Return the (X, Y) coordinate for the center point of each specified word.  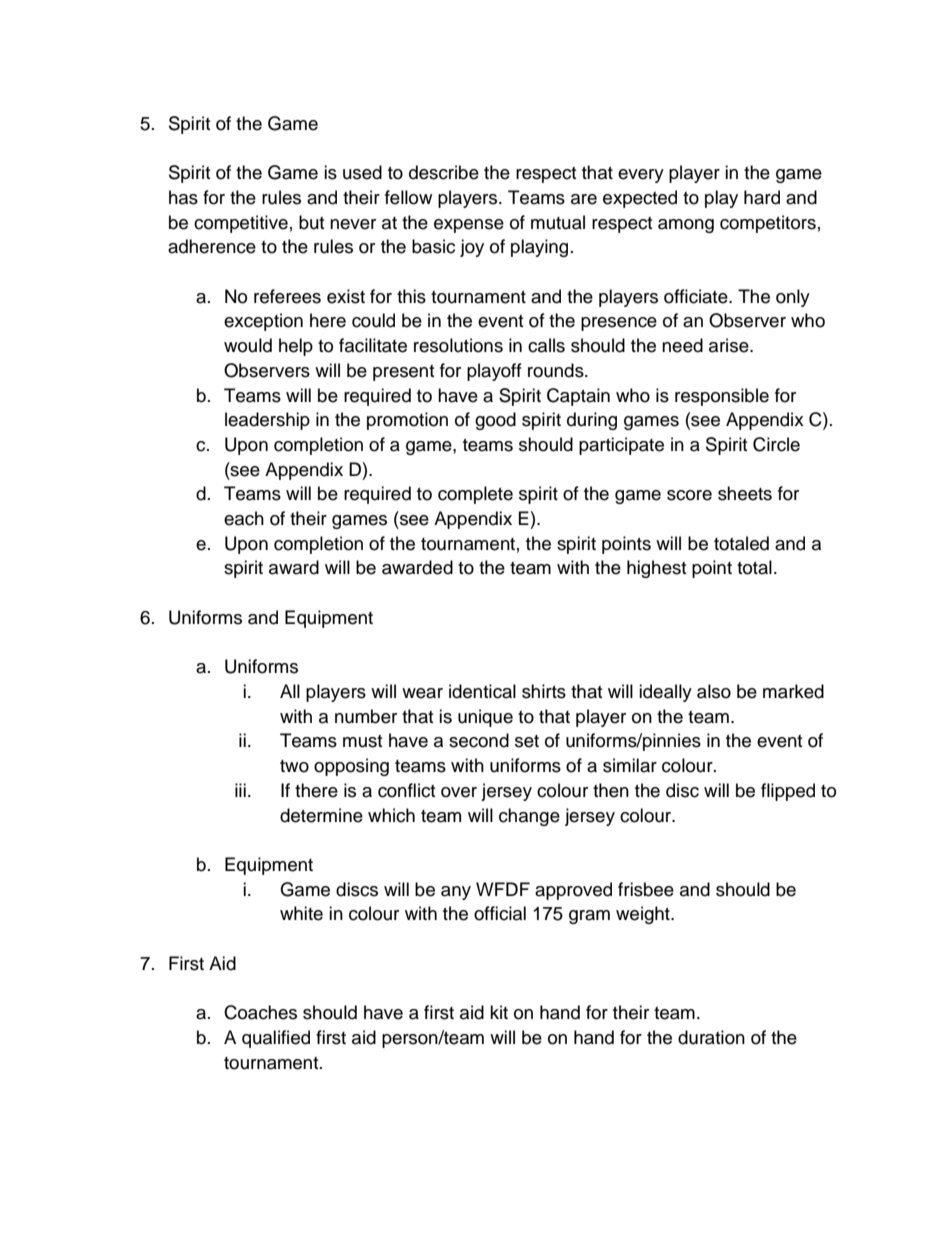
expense (469, 226)
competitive (241, 224)
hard (762, 197)
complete (475, 495)
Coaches (260, 1012)
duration (711, 1037)
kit (499, 1012)
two (294, 766)
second (479, 740)
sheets (745, 493)
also (714, 691)
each (244, 518)
